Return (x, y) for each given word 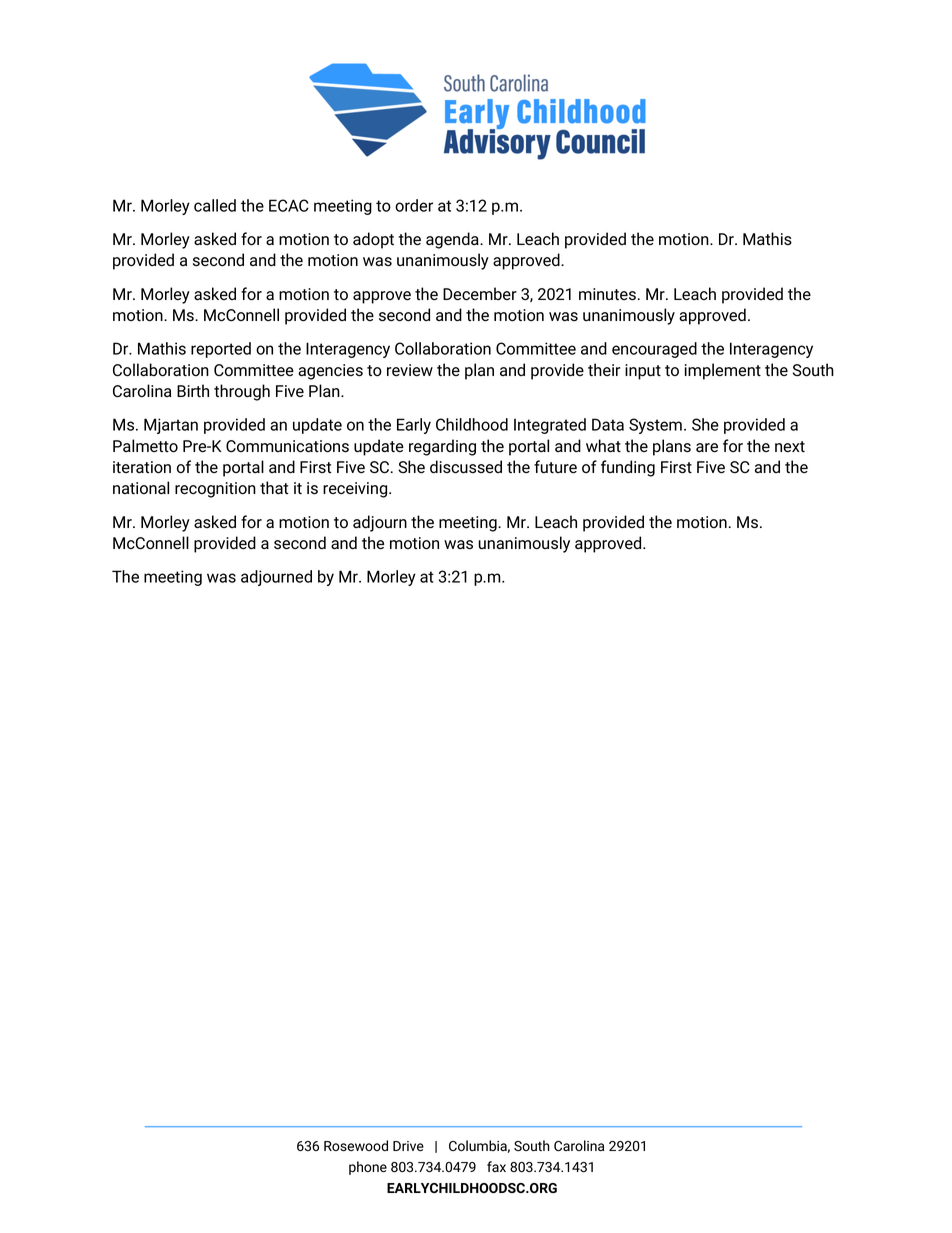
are (707, 448)
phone (368, 1168)
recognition (215, 490)
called (215, 205)
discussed (466, 467)
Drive (408, 1146)
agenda (453, 240)
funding (628, 468)
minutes (607, 294)
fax (496, 1166)
